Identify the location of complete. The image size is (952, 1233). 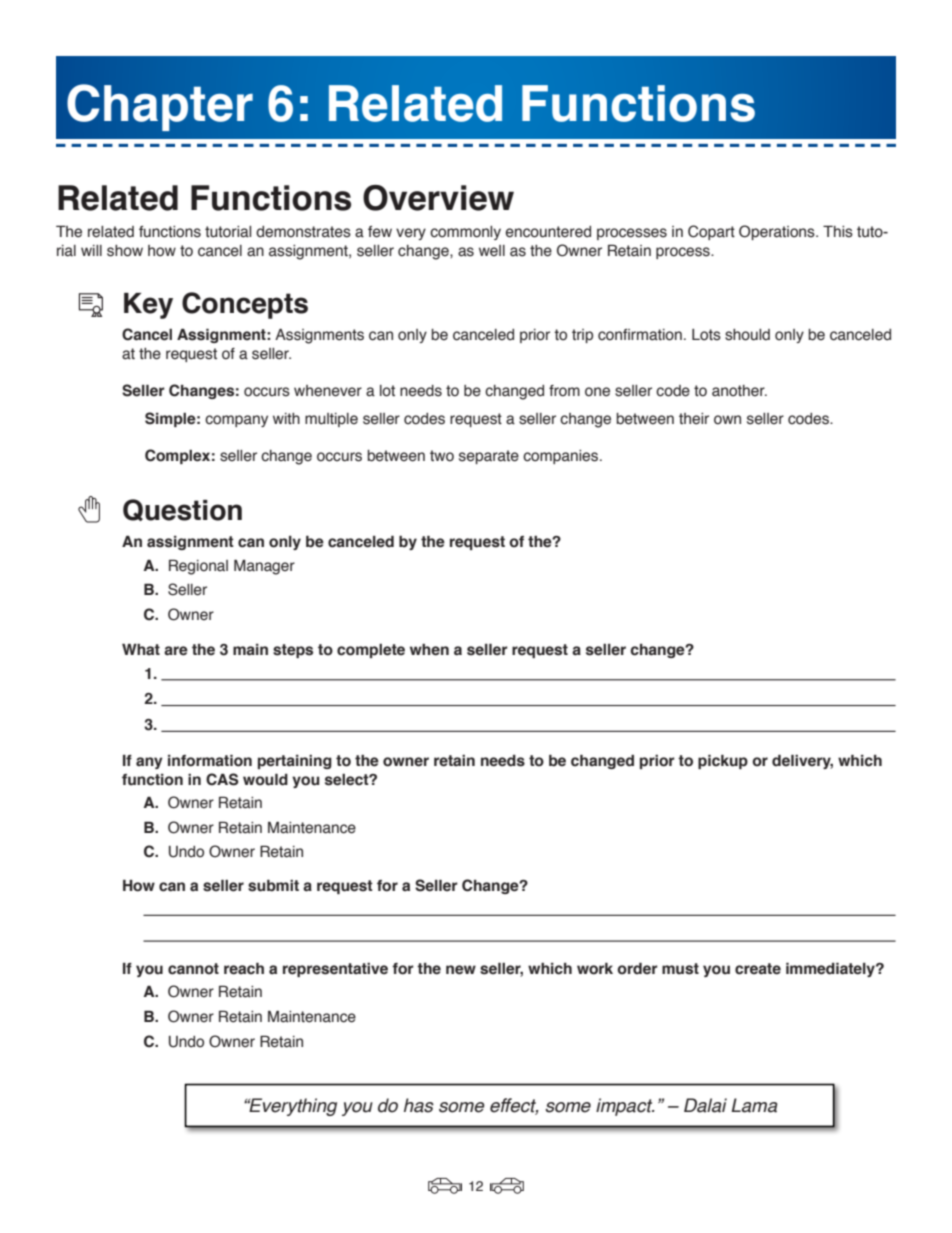
(371, 651).
